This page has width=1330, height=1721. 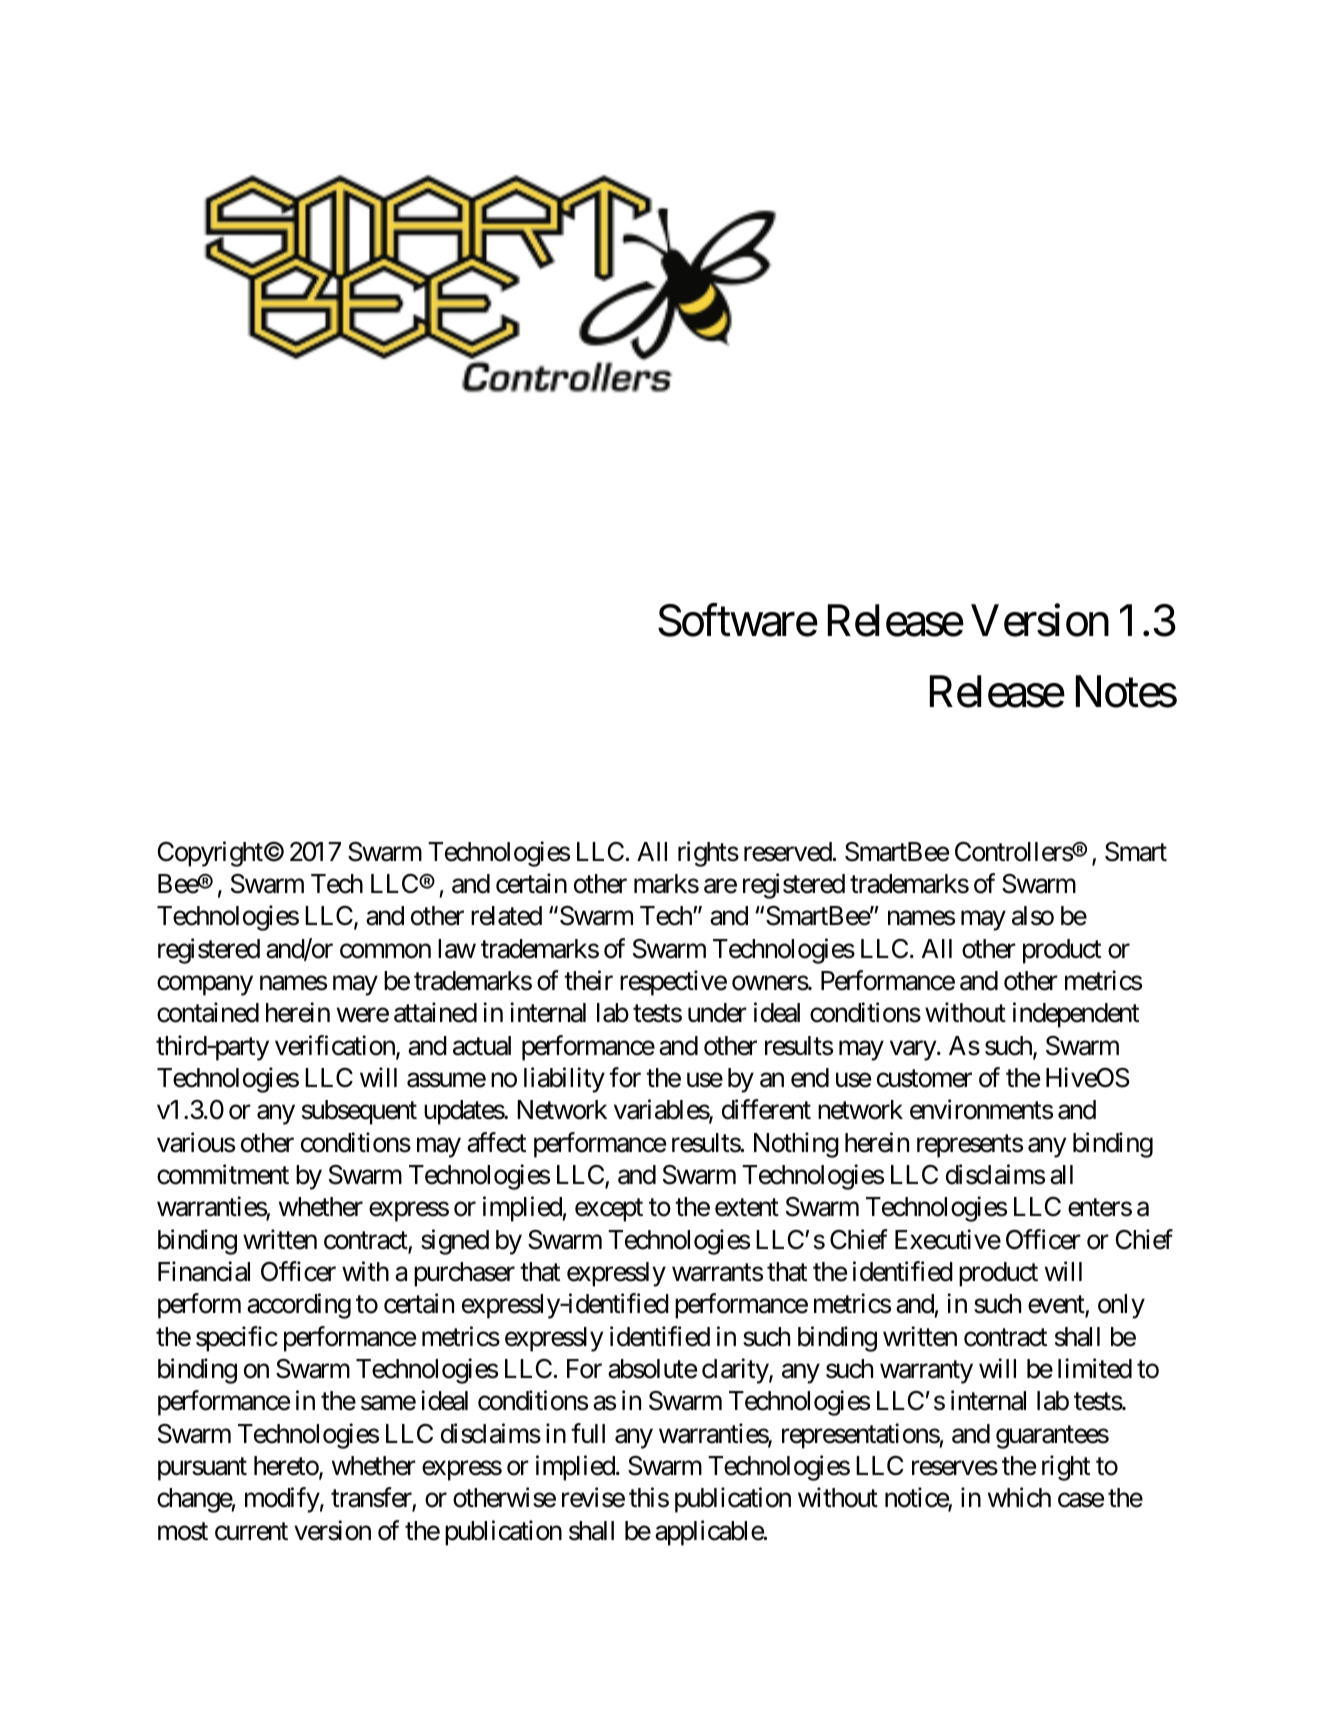 I want to click on except, so click(x=609, y=1210).
